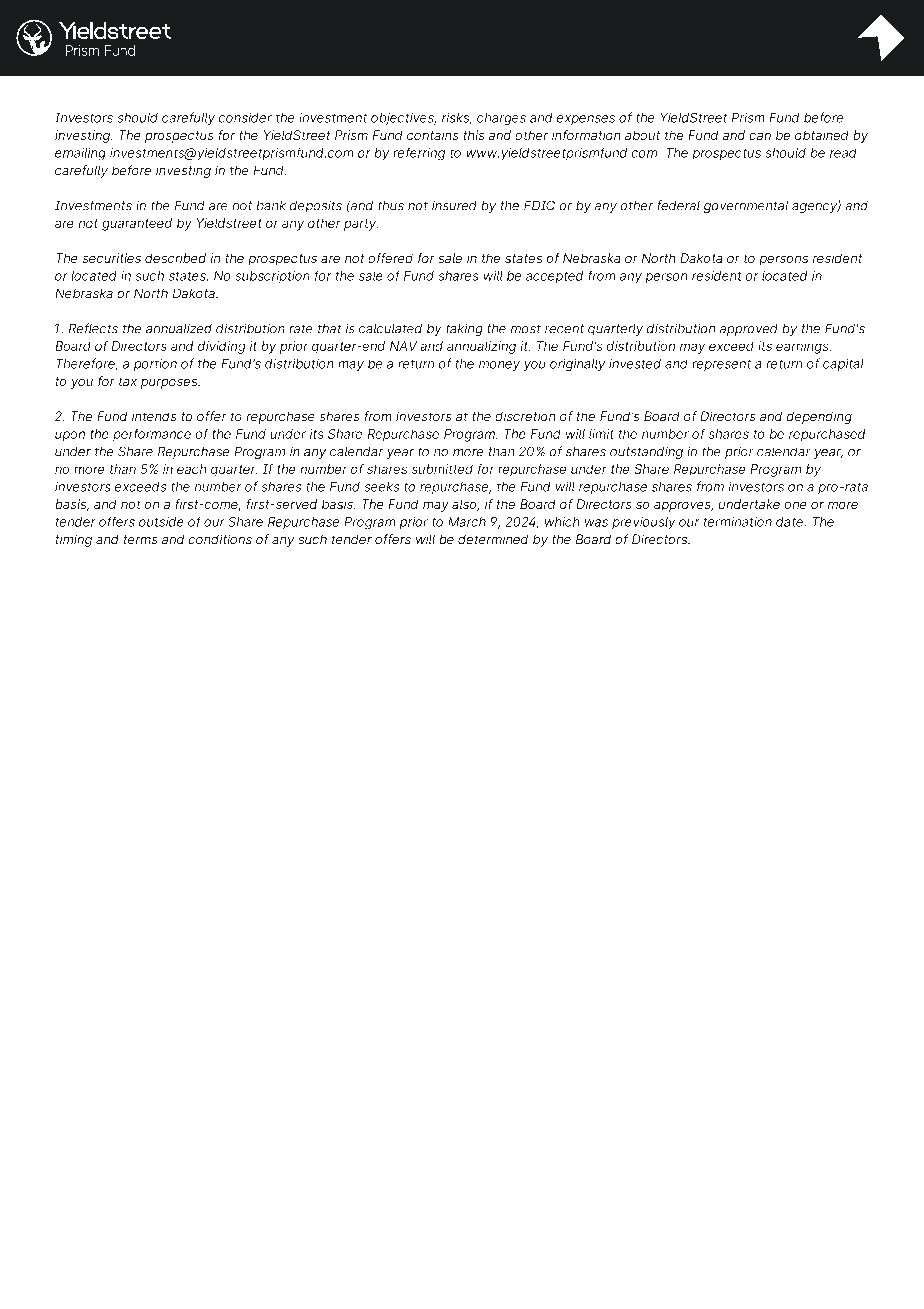  I want to click on guaranteed, so click(137, 224).
